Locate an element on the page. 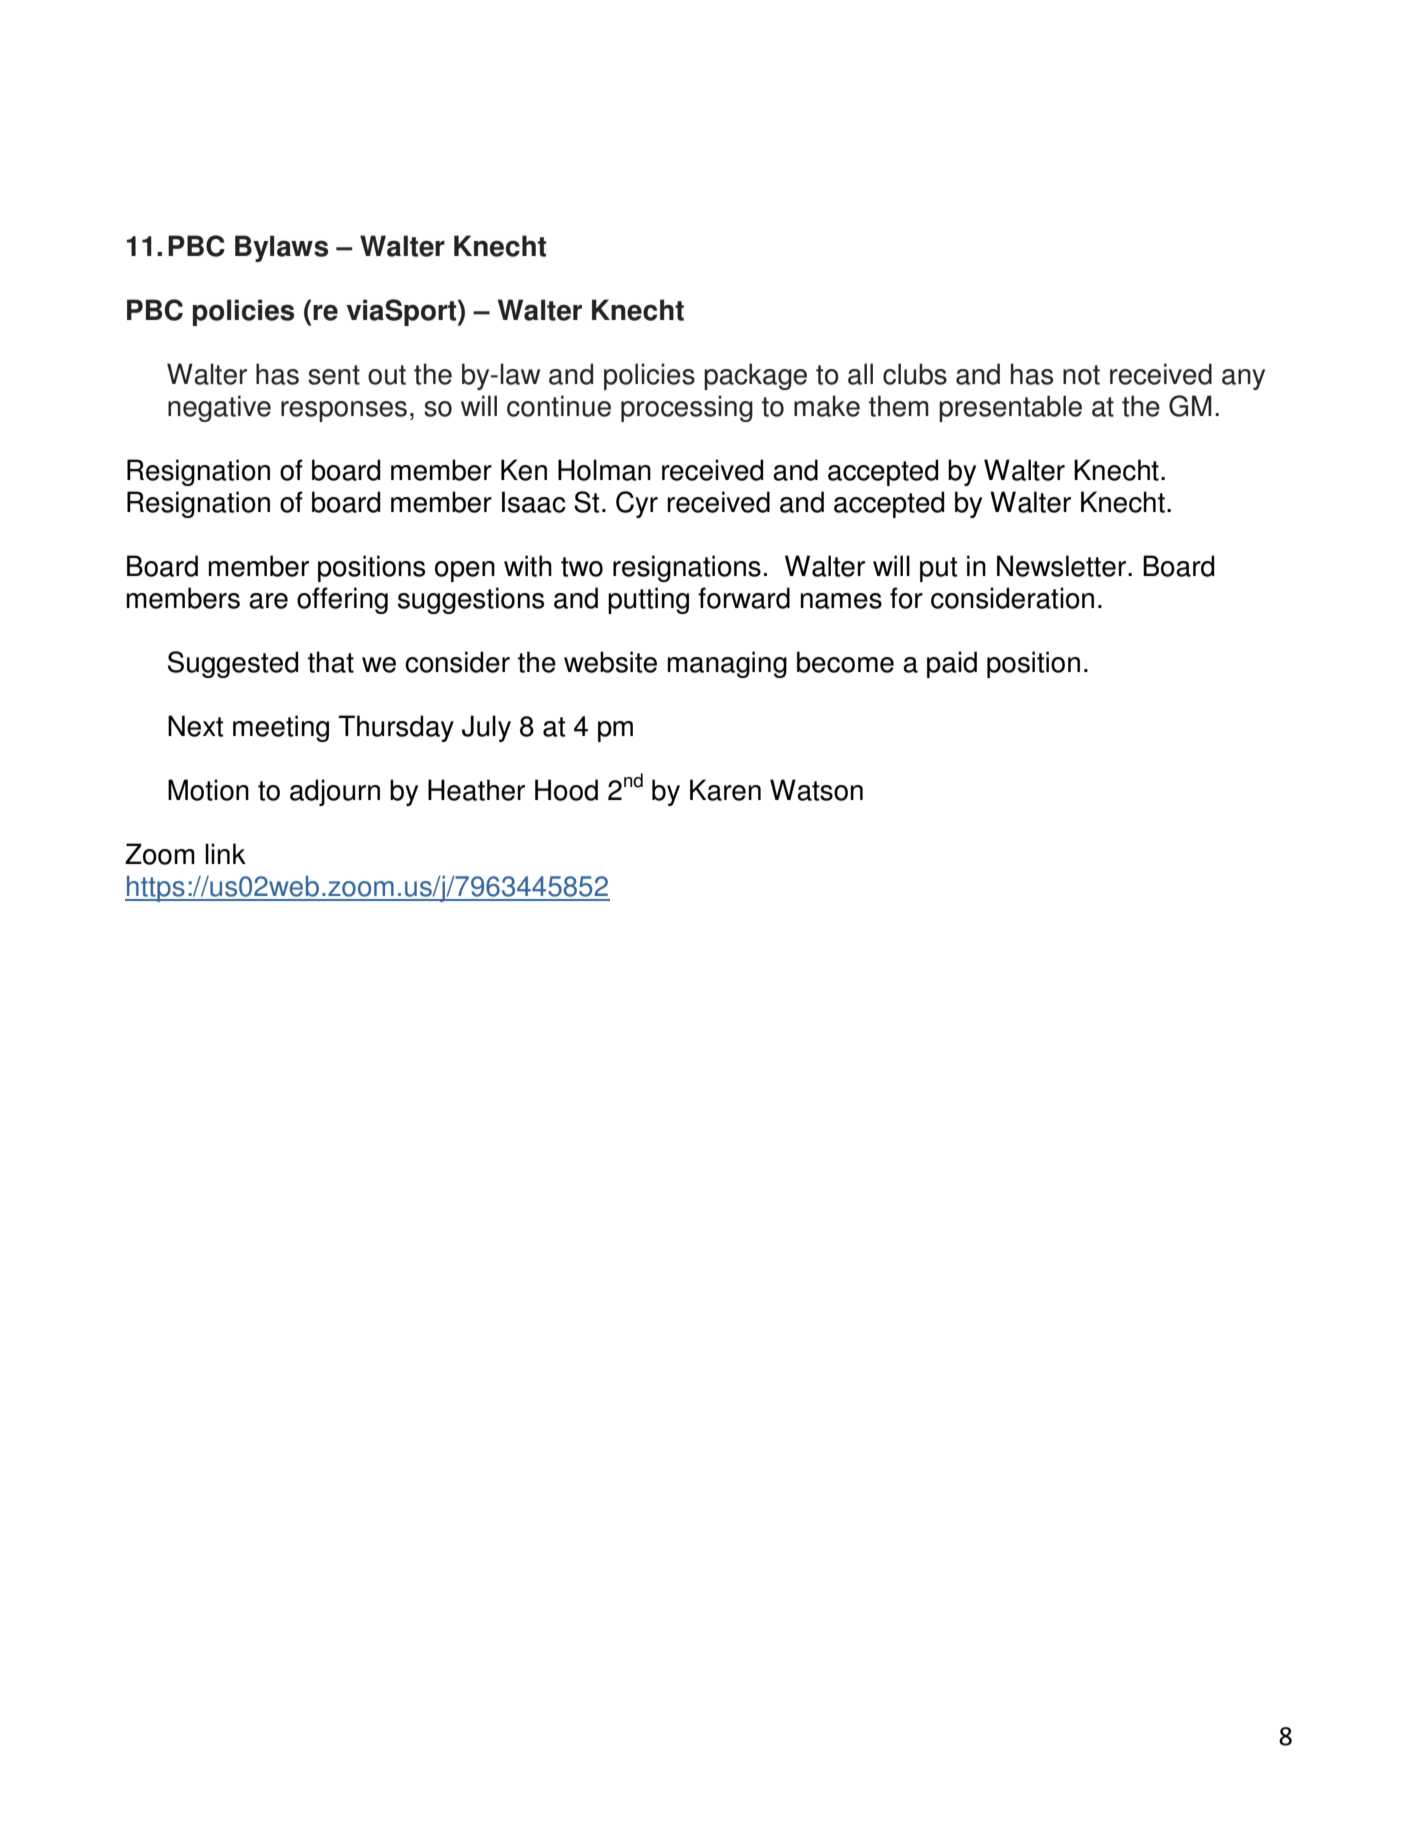 Image resolution: width=1418 pixels, height=1835 pixels. responses is located at coordinates (344, 411).
